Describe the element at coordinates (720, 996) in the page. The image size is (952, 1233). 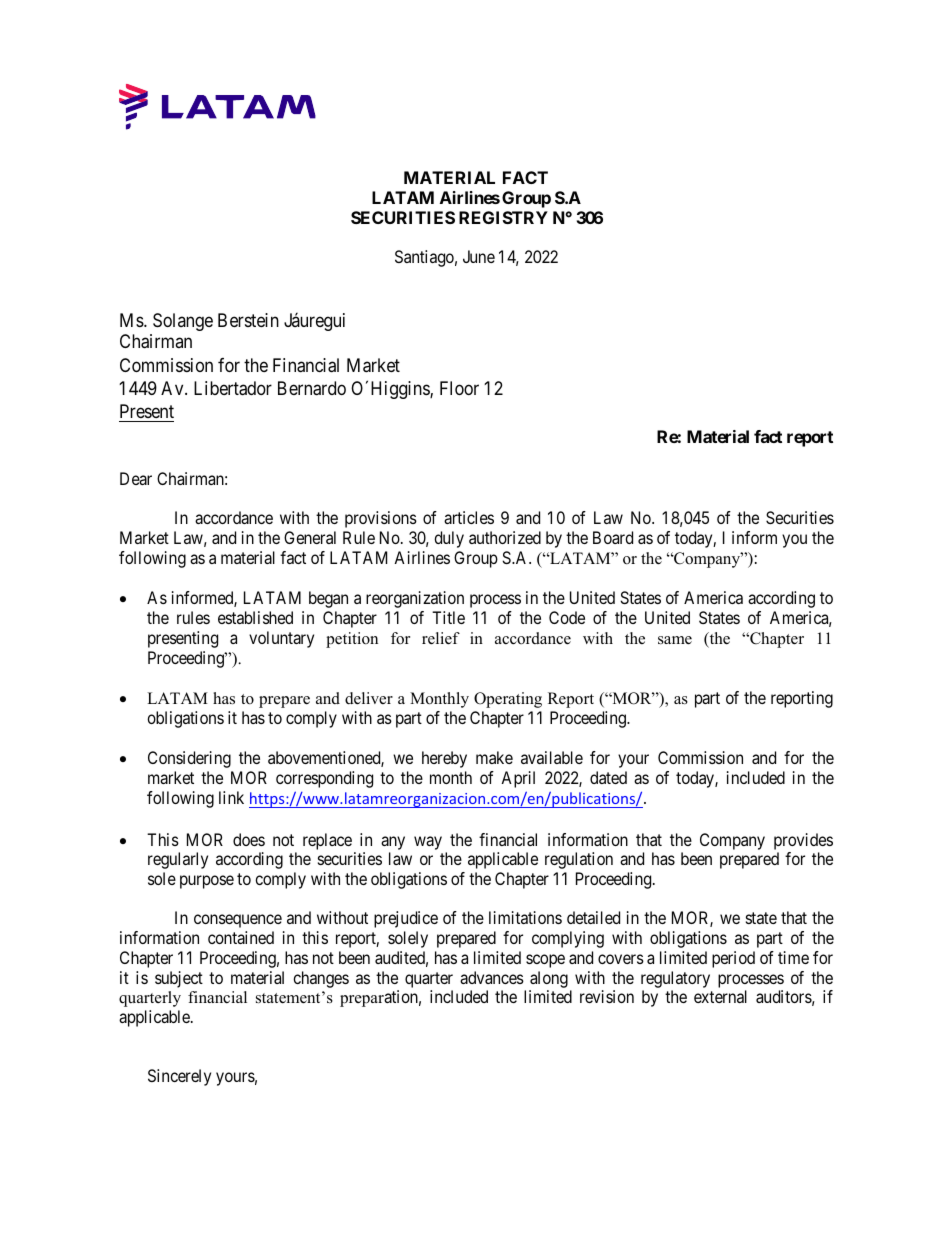
I see `external` at that location.
